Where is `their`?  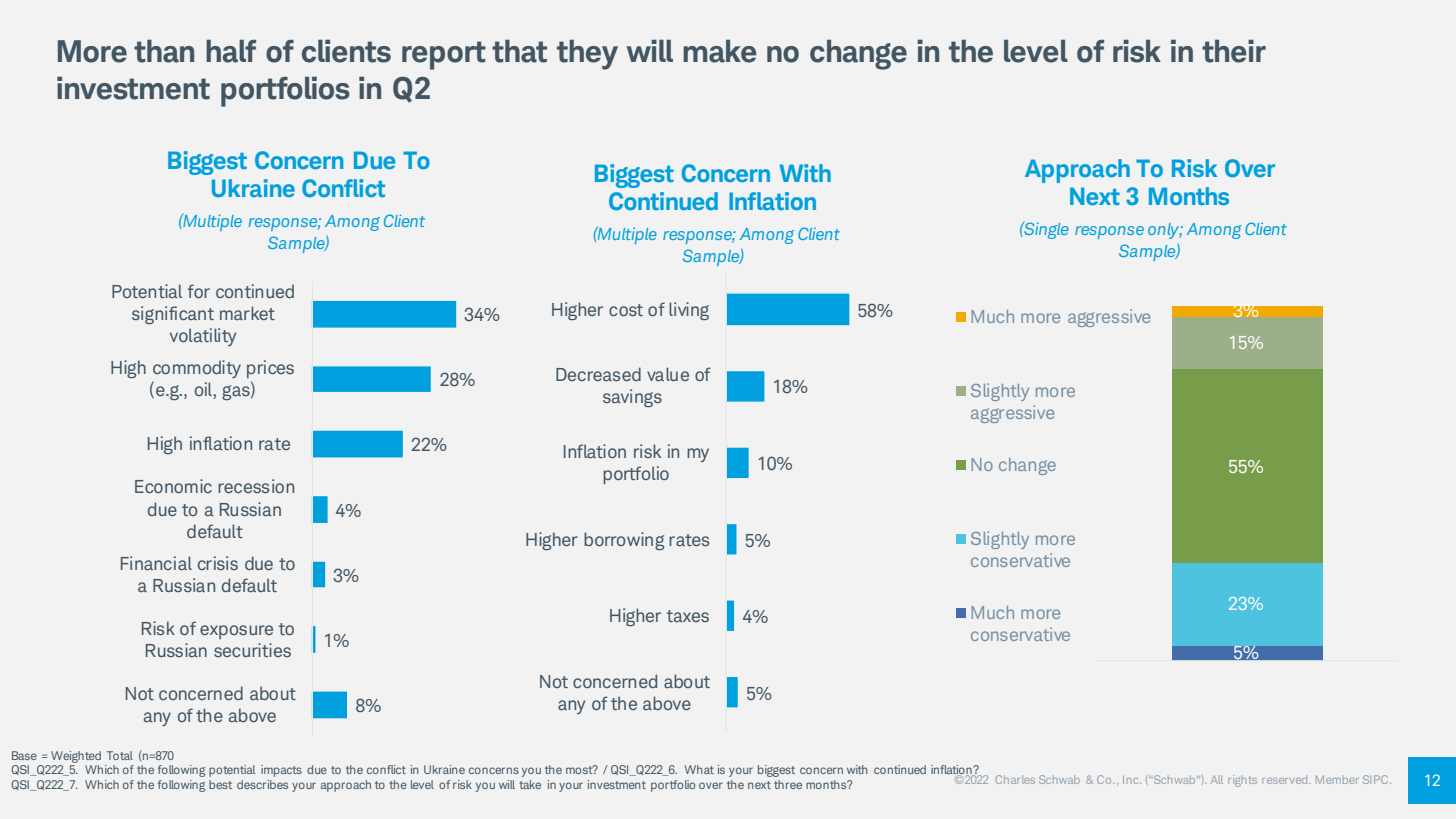
their is located at coordinates (1234, 51).
